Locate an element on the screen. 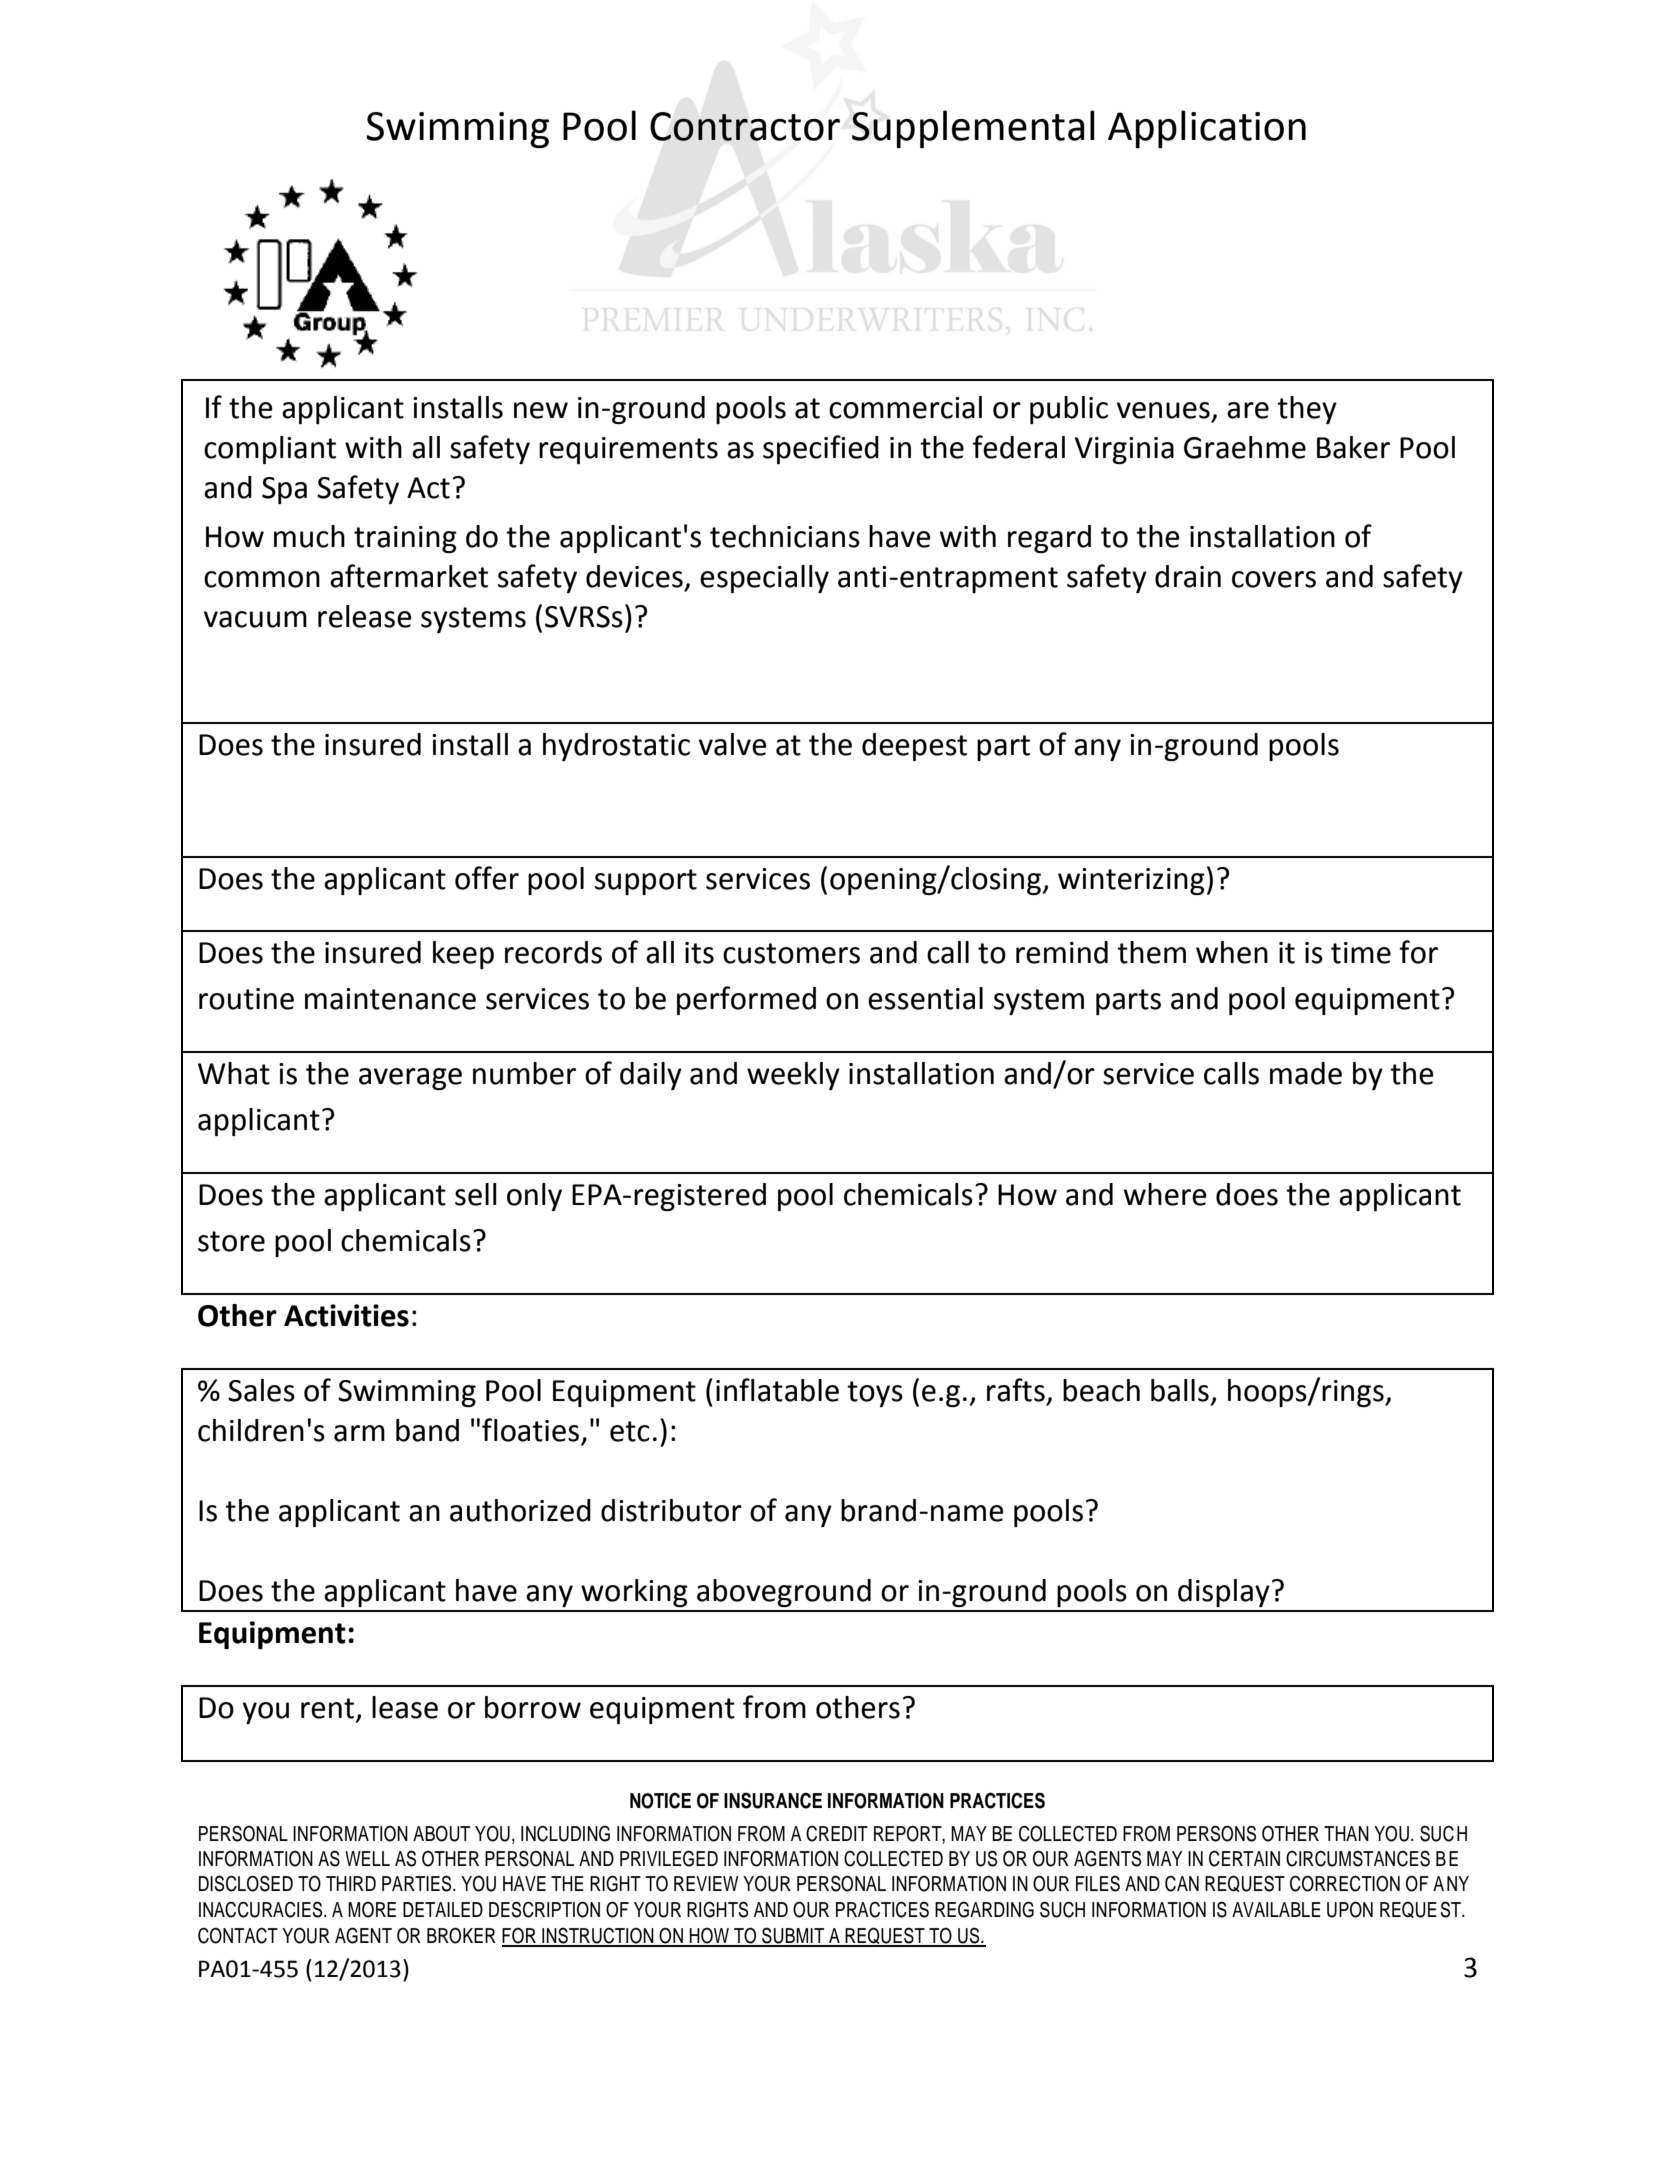  THIRD is located at coordinates (351, 1883).
